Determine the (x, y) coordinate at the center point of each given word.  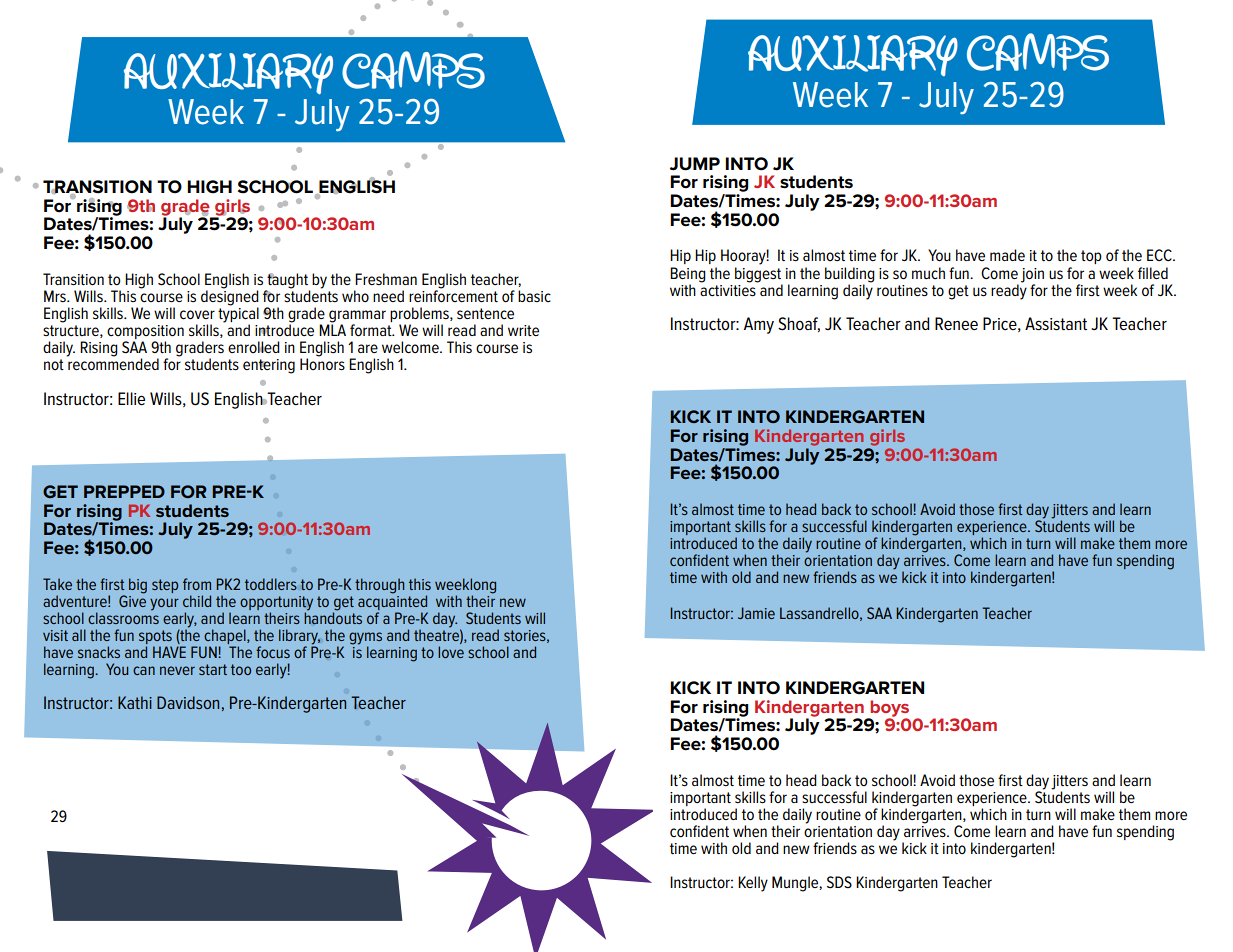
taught (287, 282)
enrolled (254, 347)
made (1007, 255)
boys (888, 709)
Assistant (1056, 324)
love (451, 652)
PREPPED (124, 491)
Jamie (756, 613)
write (523, 330)
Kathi (135, 702)
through (379, 586)
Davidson (188, 702)
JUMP (695, 164)
